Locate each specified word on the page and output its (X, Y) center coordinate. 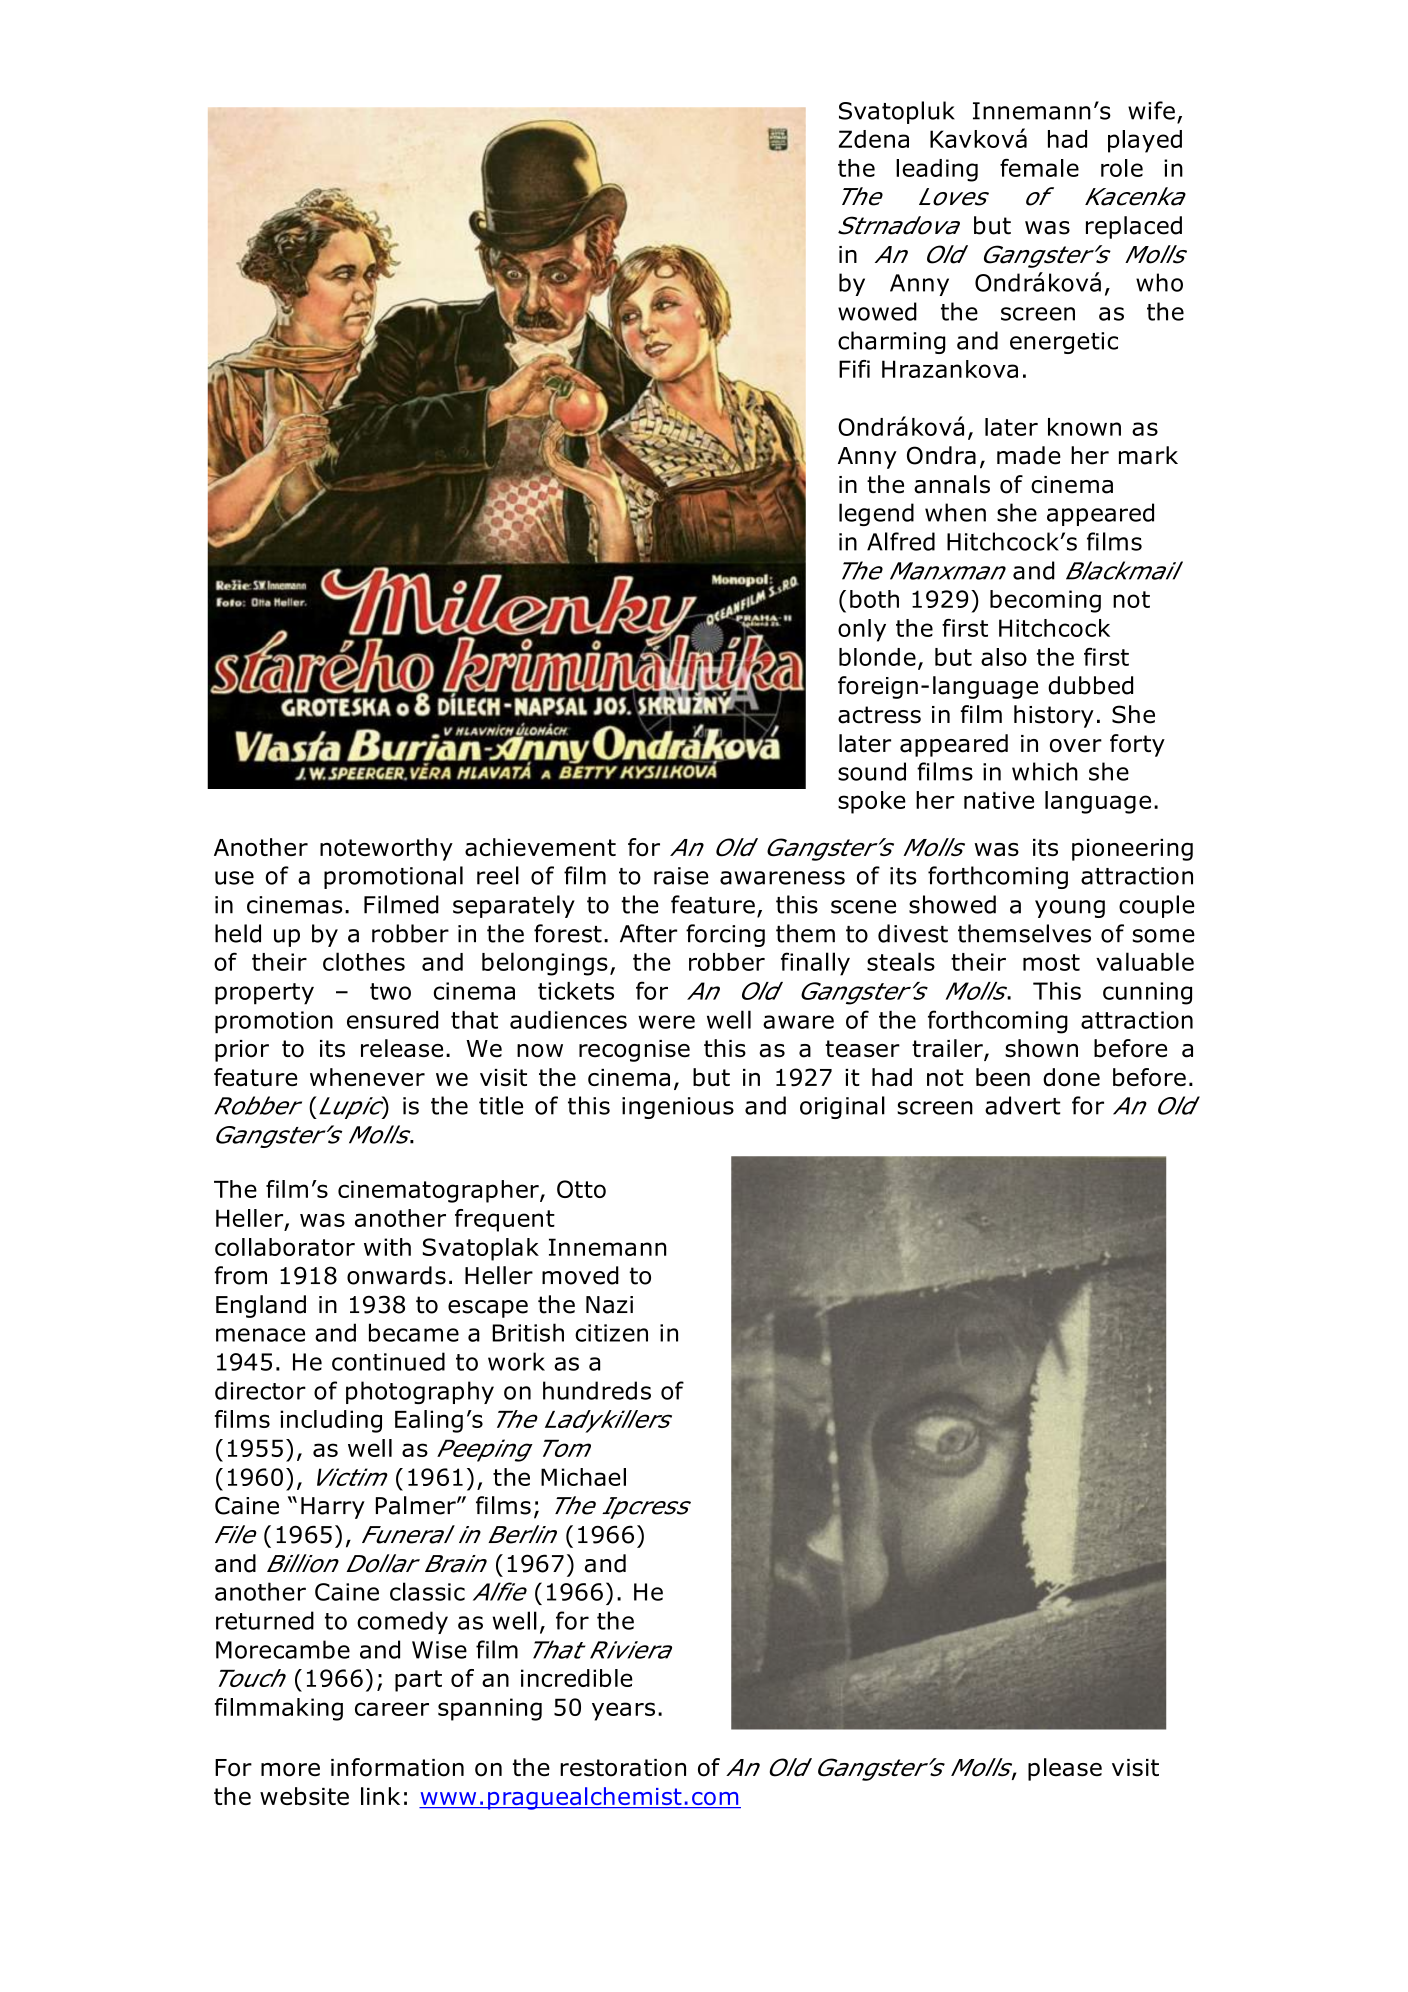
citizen (611, 1333)
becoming (1045, 601)
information (397, 1767)
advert (1022, 1105)
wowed (877, 311)
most (1051, 962)
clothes (364, 961)
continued (388, 1361)
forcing (725, 935)
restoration (623, 1768)
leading (937, 170)
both (874, 599)
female (1039, 168)
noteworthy (386, 849)
